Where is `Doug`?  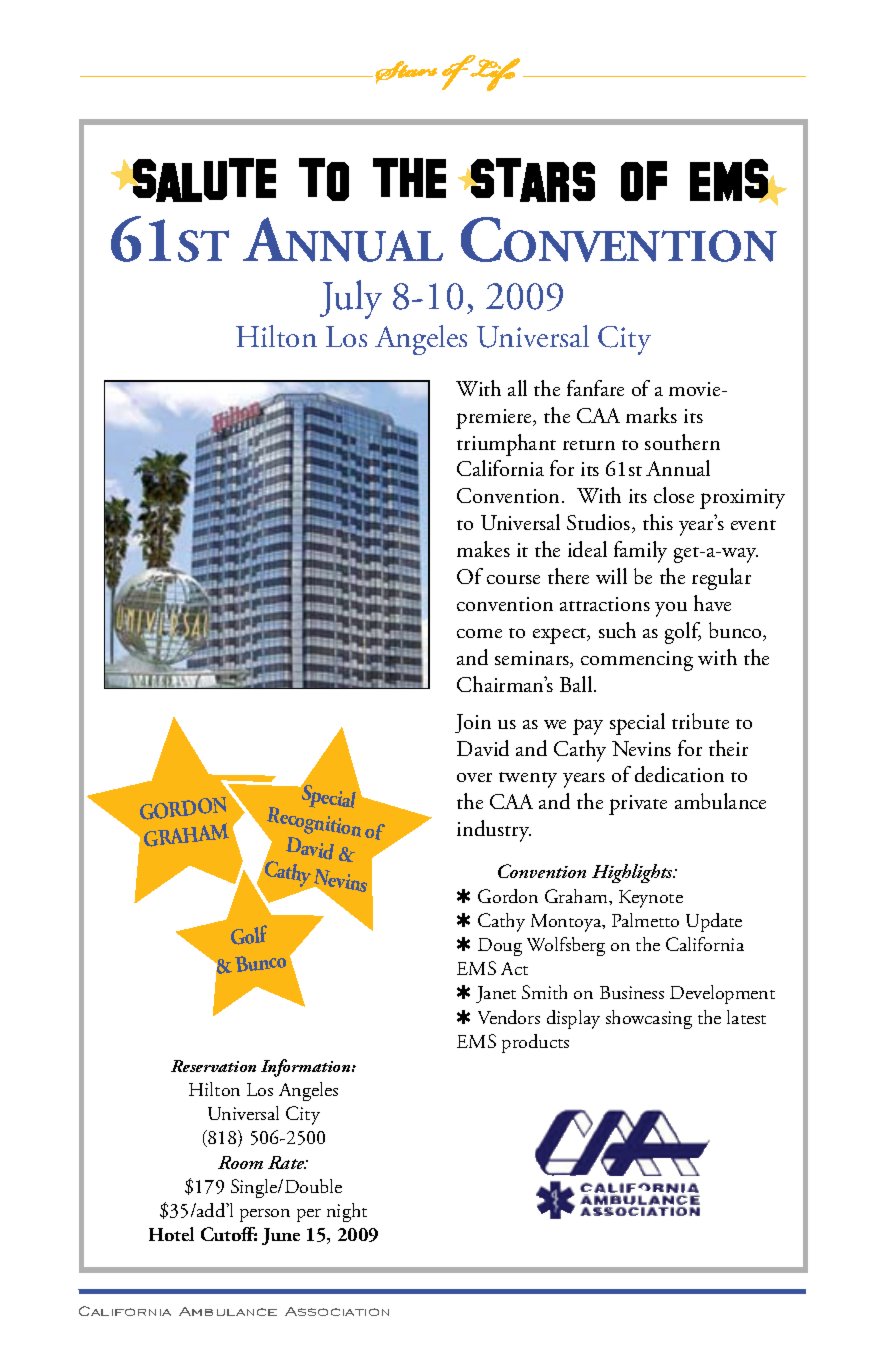
Doug is located at coordinates (500, 947).
